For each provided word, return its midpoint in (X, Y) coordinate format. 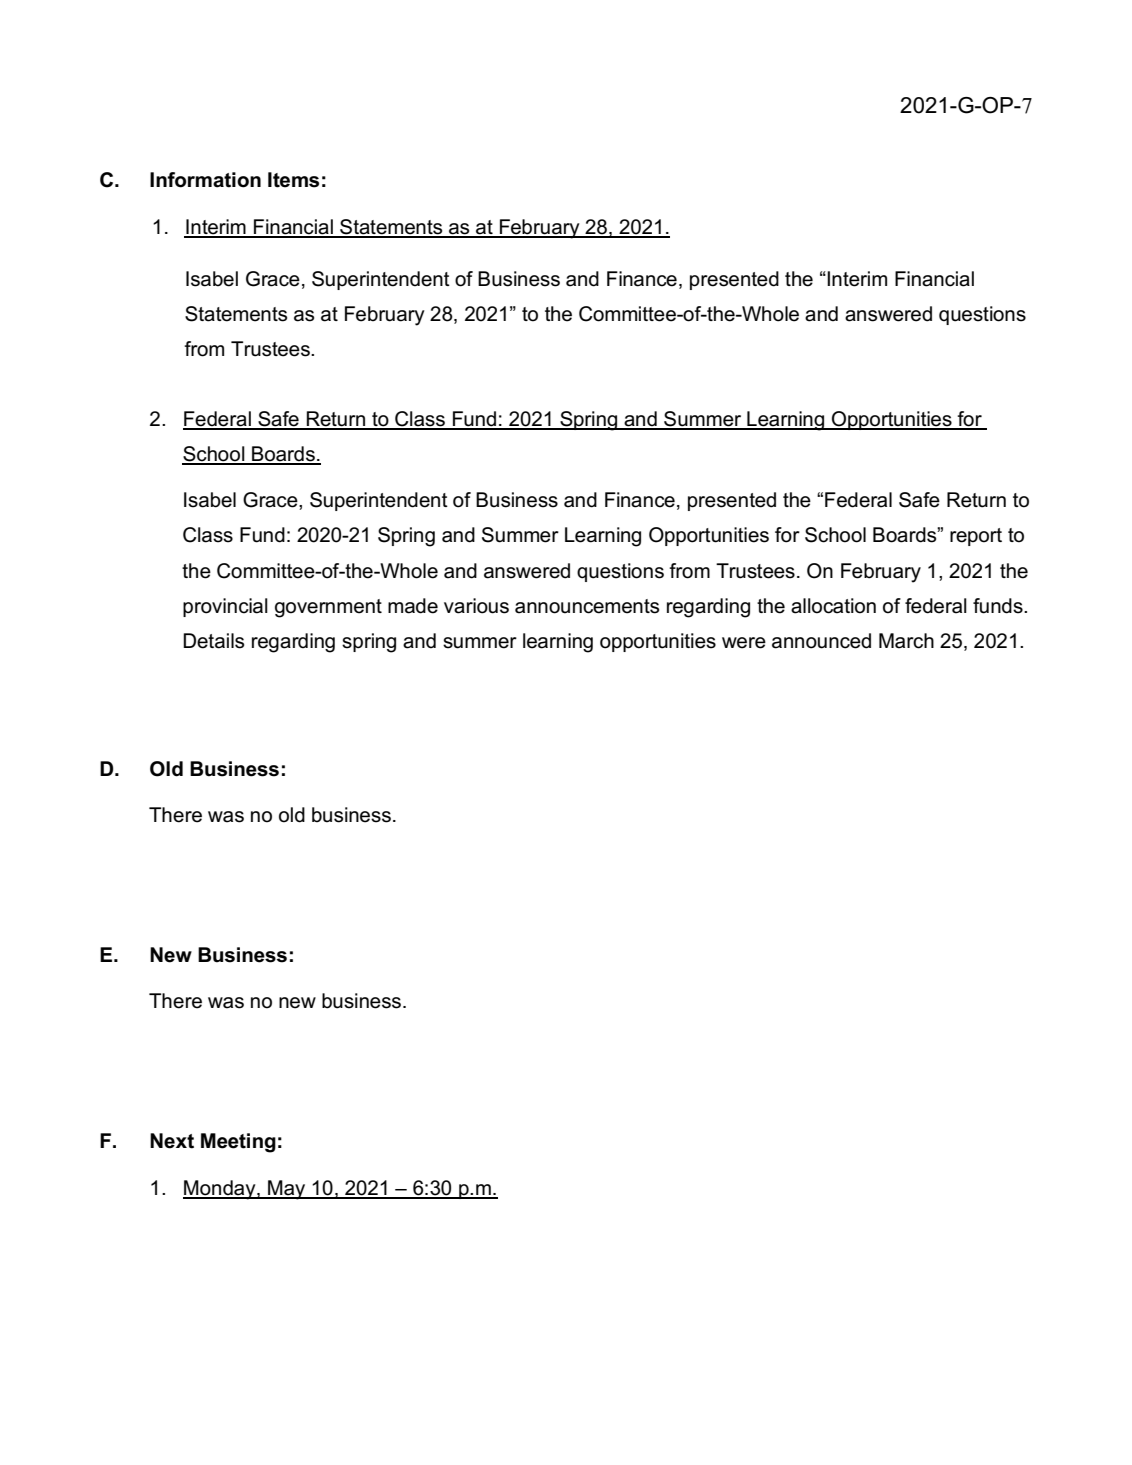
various (476, 606)
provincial (225, 607)
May (287, 1190)
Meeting (238, 1143)
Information (205, 180)
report (976, 537)
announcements (587, 606)
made (413, 606)
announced (821, 641)
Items (293, 180)
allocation (833, 606)
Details (213, 641)
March (906, 641)
